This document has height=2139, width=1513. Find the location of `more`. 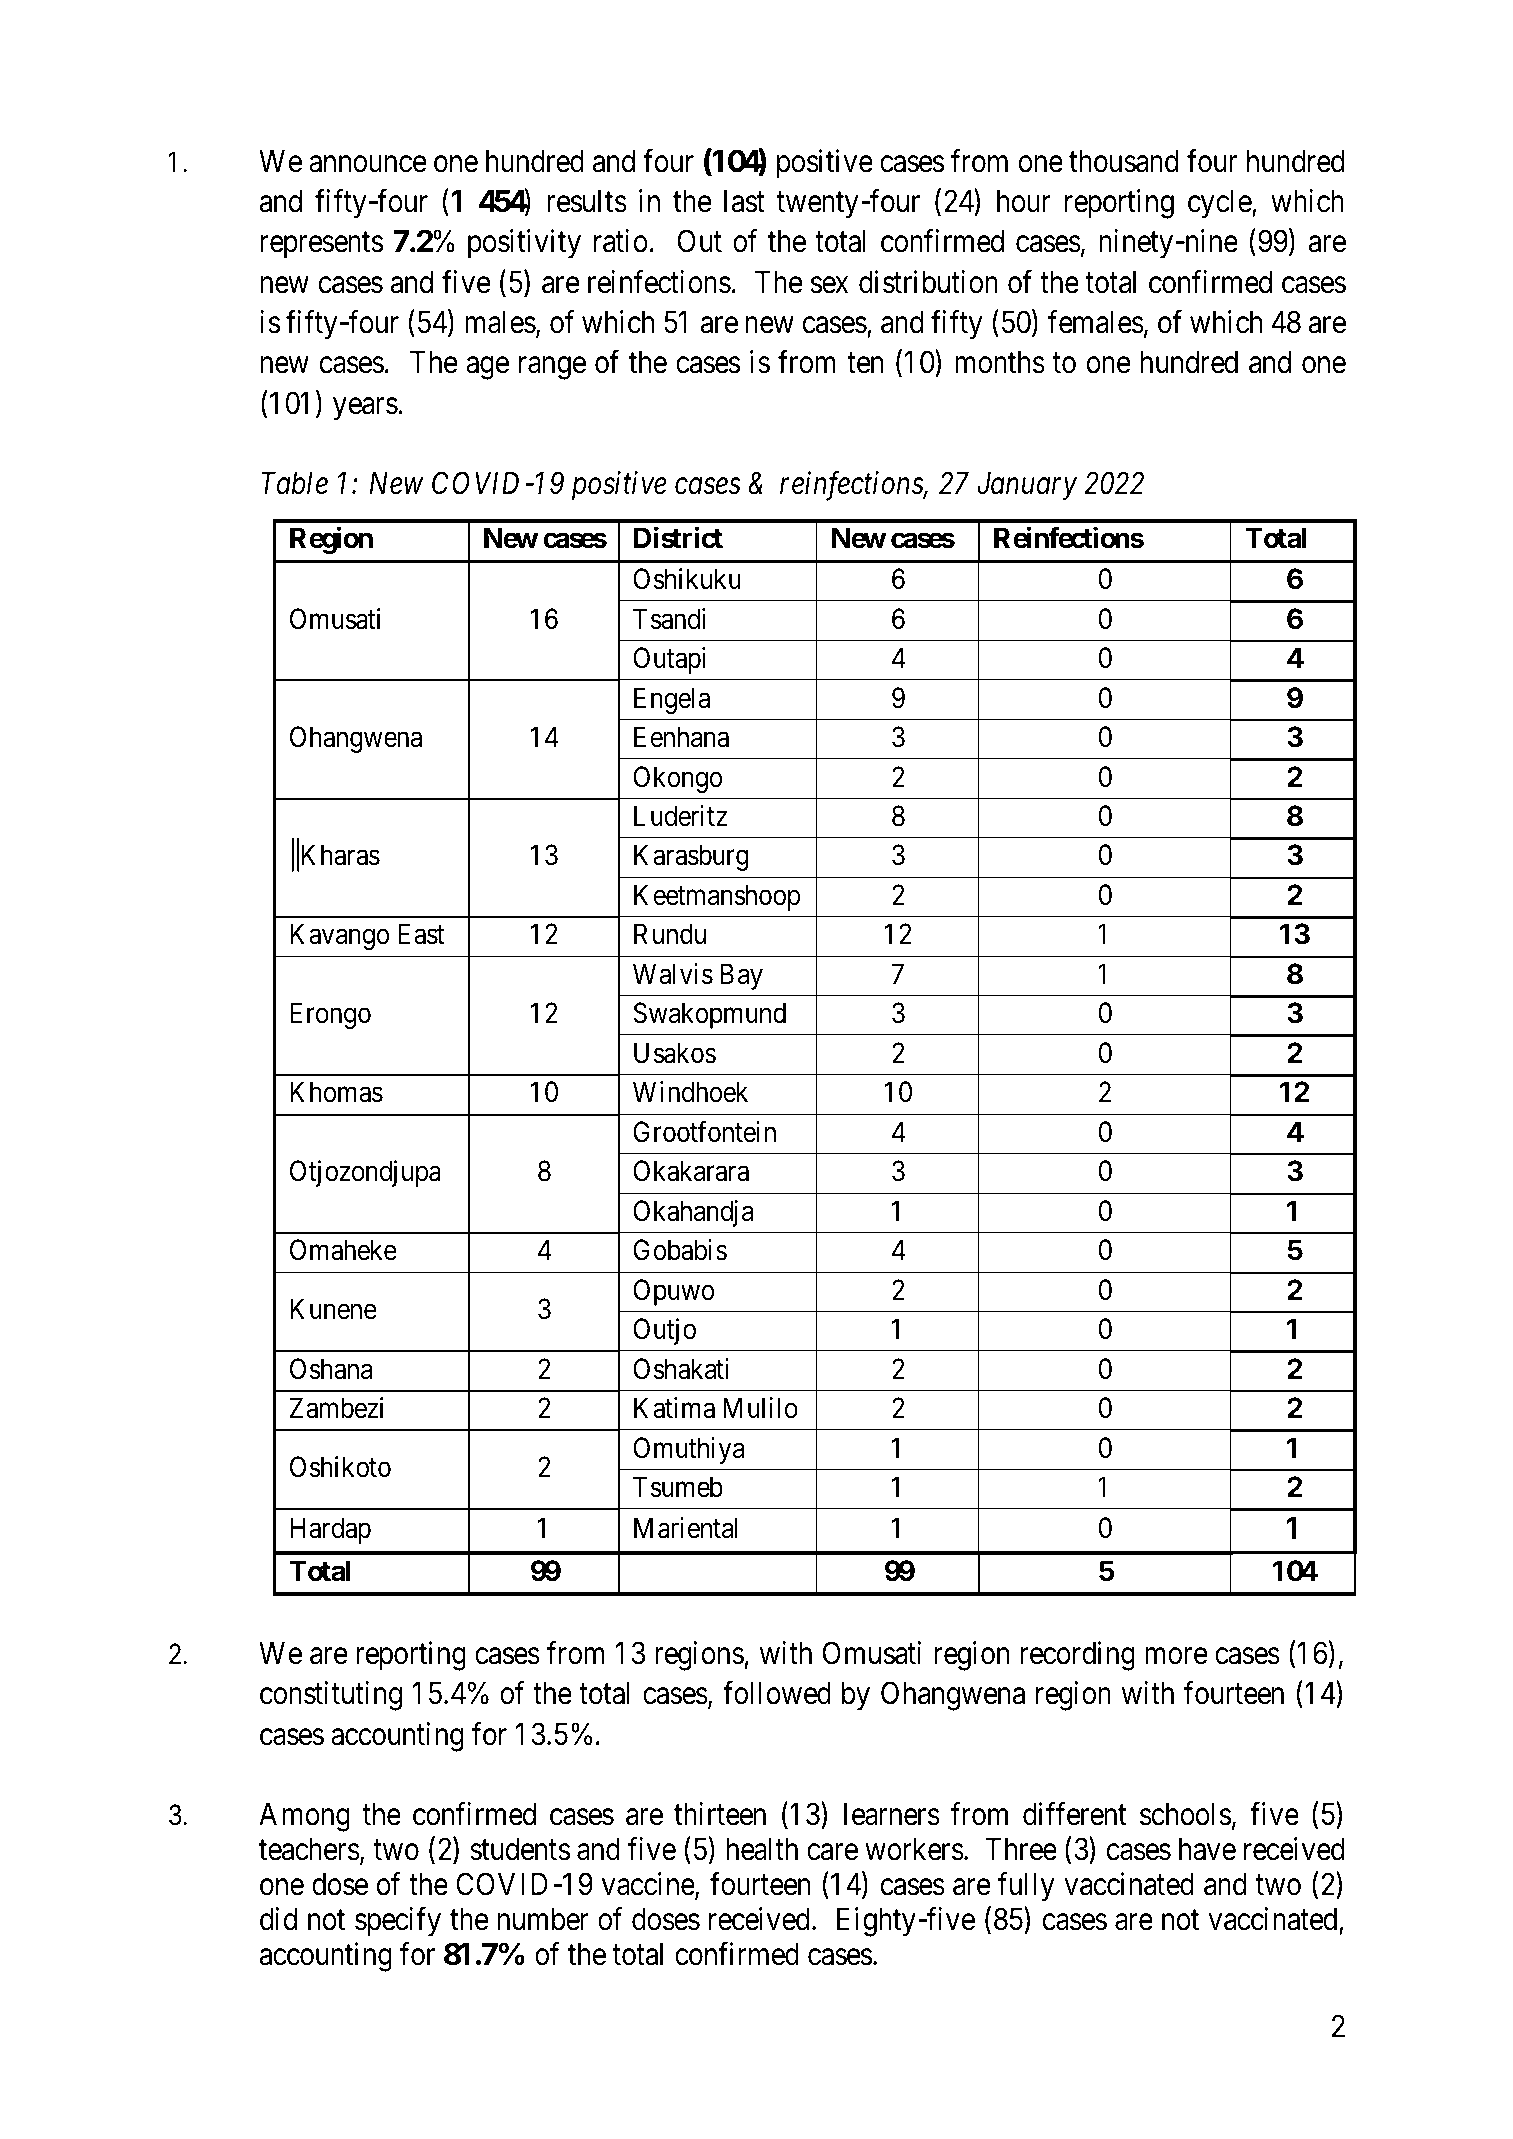

more is located at coordinates (1176, 1656).
